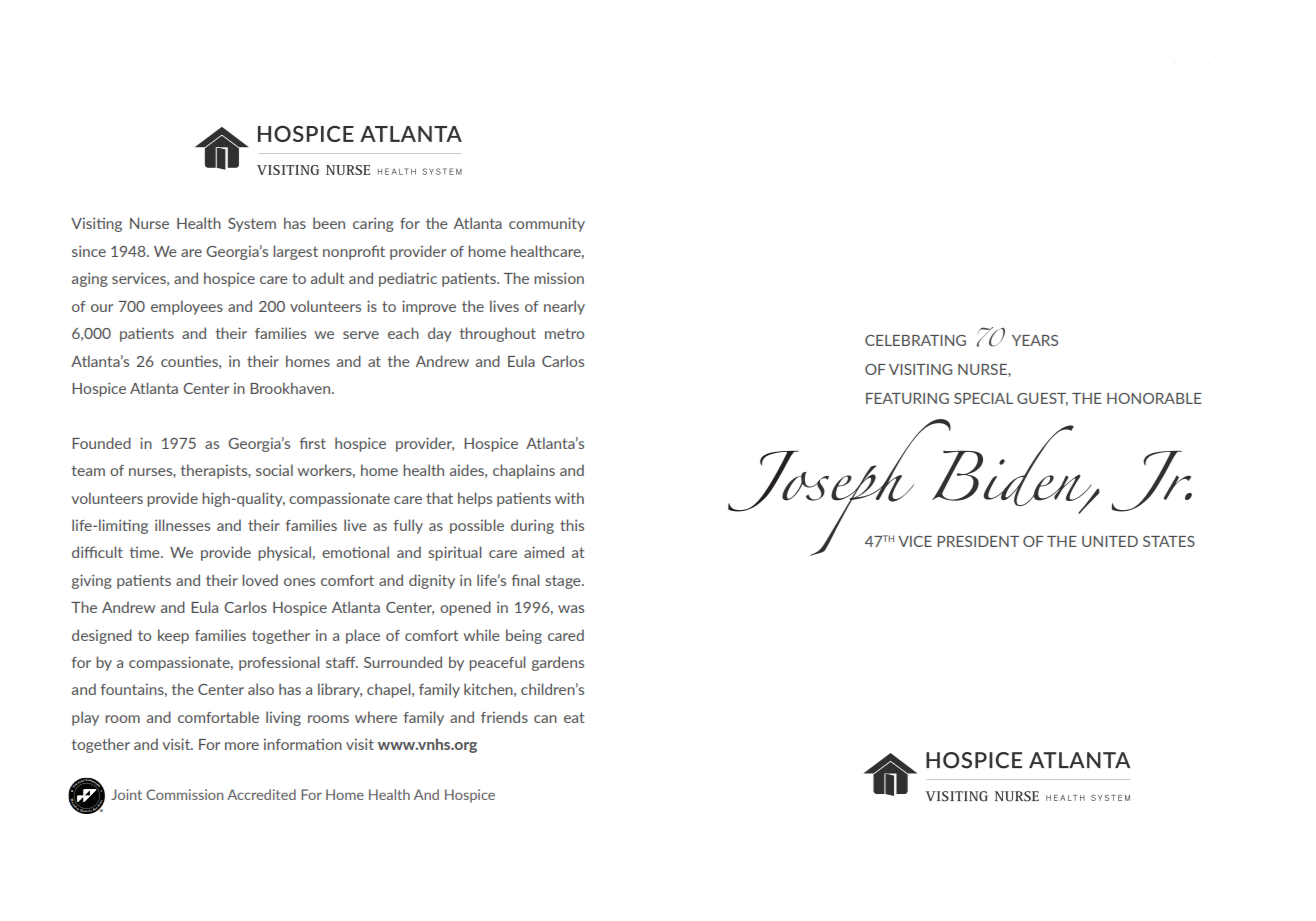  What do you see at coordinates (571, 609) in the screenshot?
I see `was` at bounding box center [571, 609].
